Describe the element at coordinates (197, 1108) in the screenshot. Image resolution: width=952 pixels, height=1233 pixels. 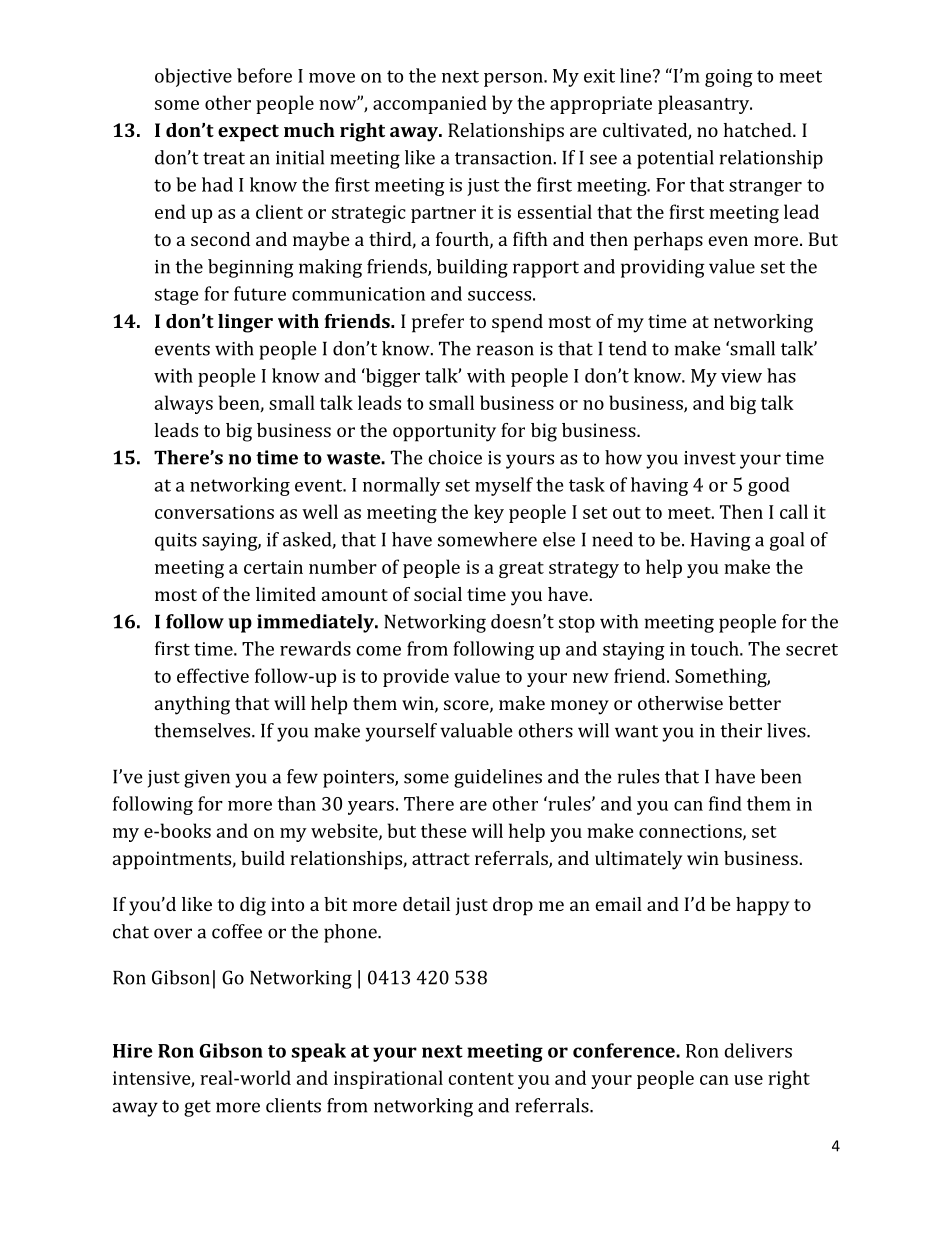
I see `get` at that location.
